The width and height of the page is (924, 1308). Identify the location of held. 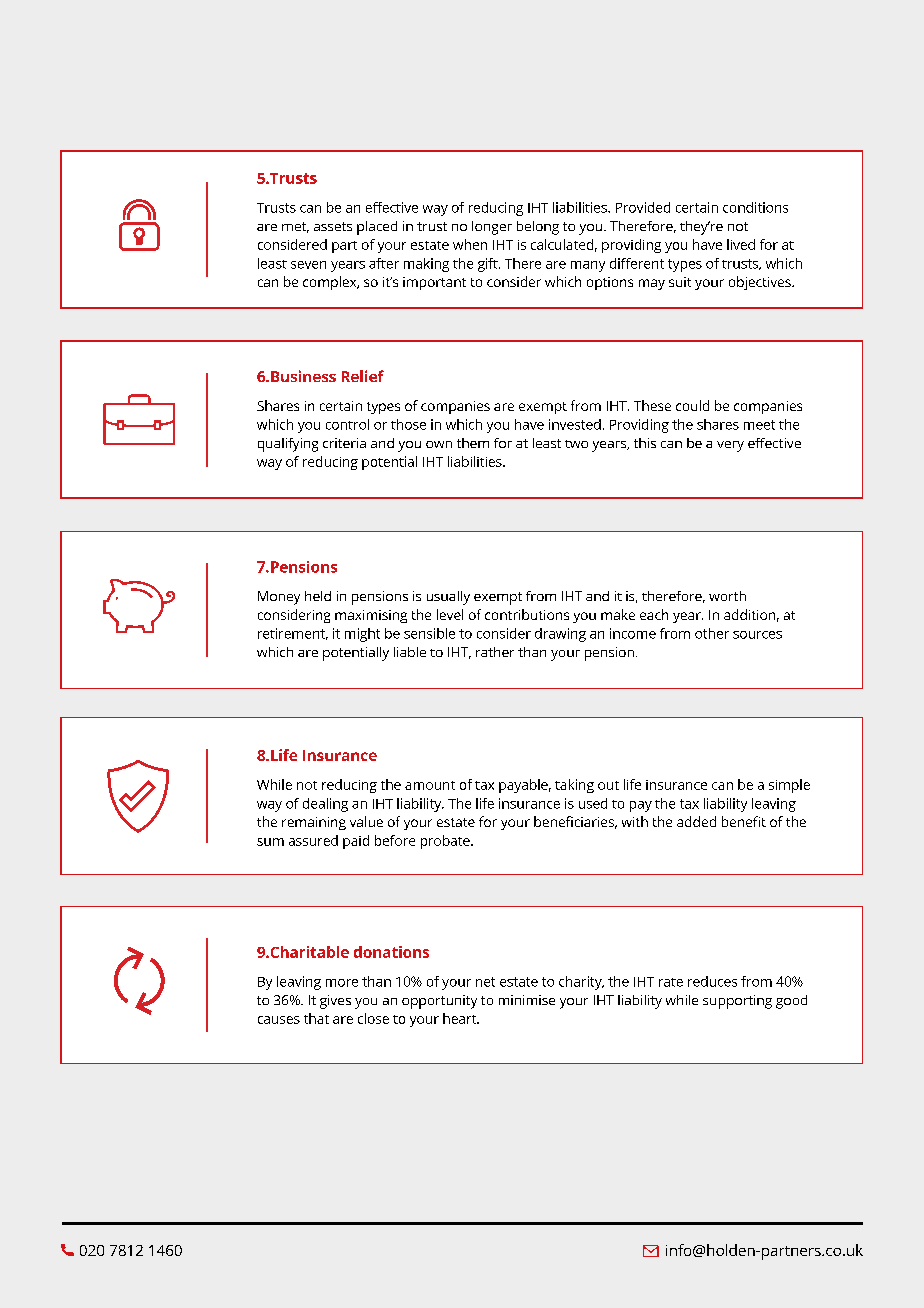
(318, 596).
